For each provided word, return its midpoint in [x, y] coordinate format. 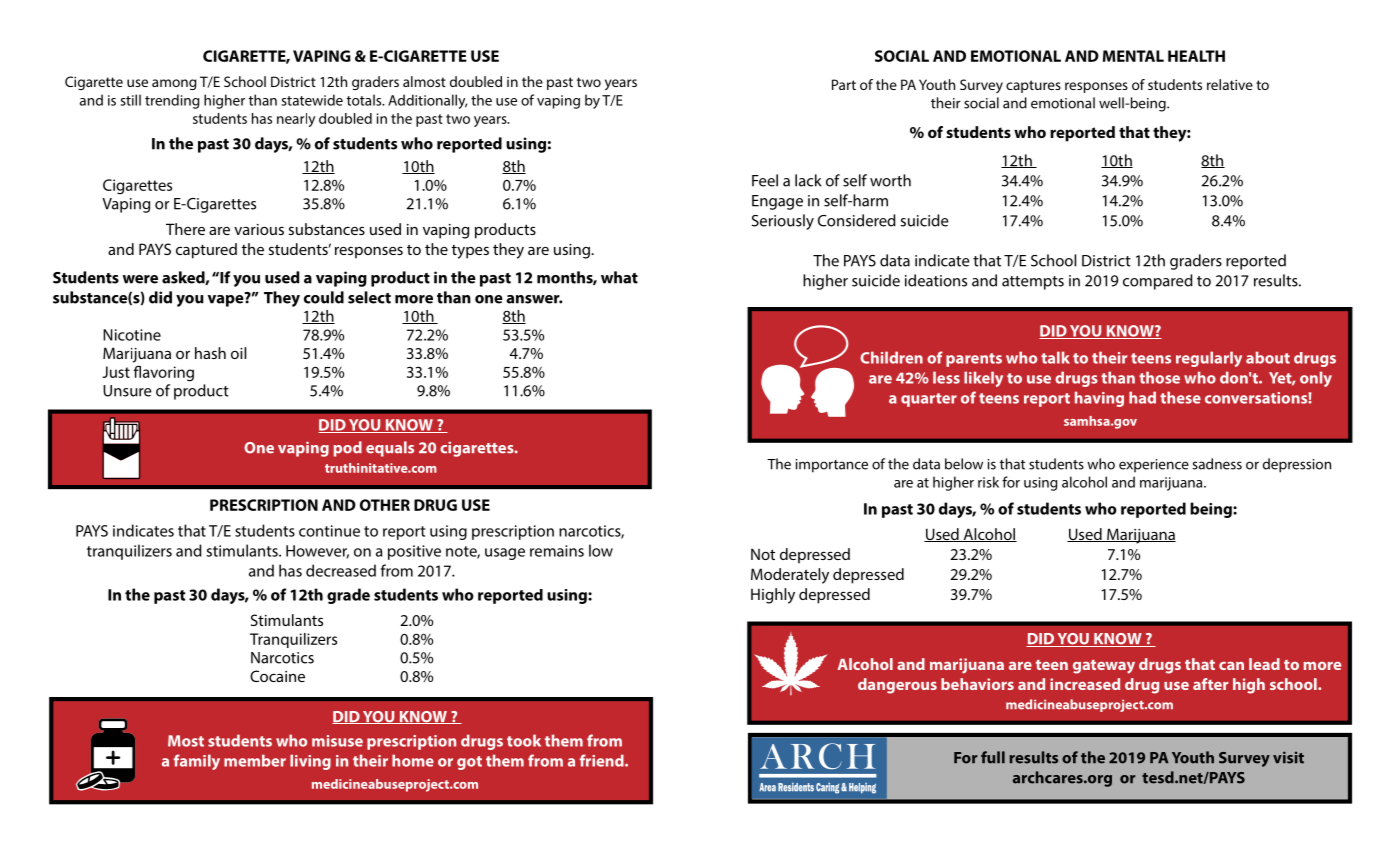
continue [329, 531]
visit [1288, 757]
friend [603, 760]
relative [1230, 84]
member [255, 760]
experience [1154, 466]
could [324, 297]
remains [557, 551]
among [174, 84]
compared [1158, 282]
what [619, 277]
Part [844, 84]
